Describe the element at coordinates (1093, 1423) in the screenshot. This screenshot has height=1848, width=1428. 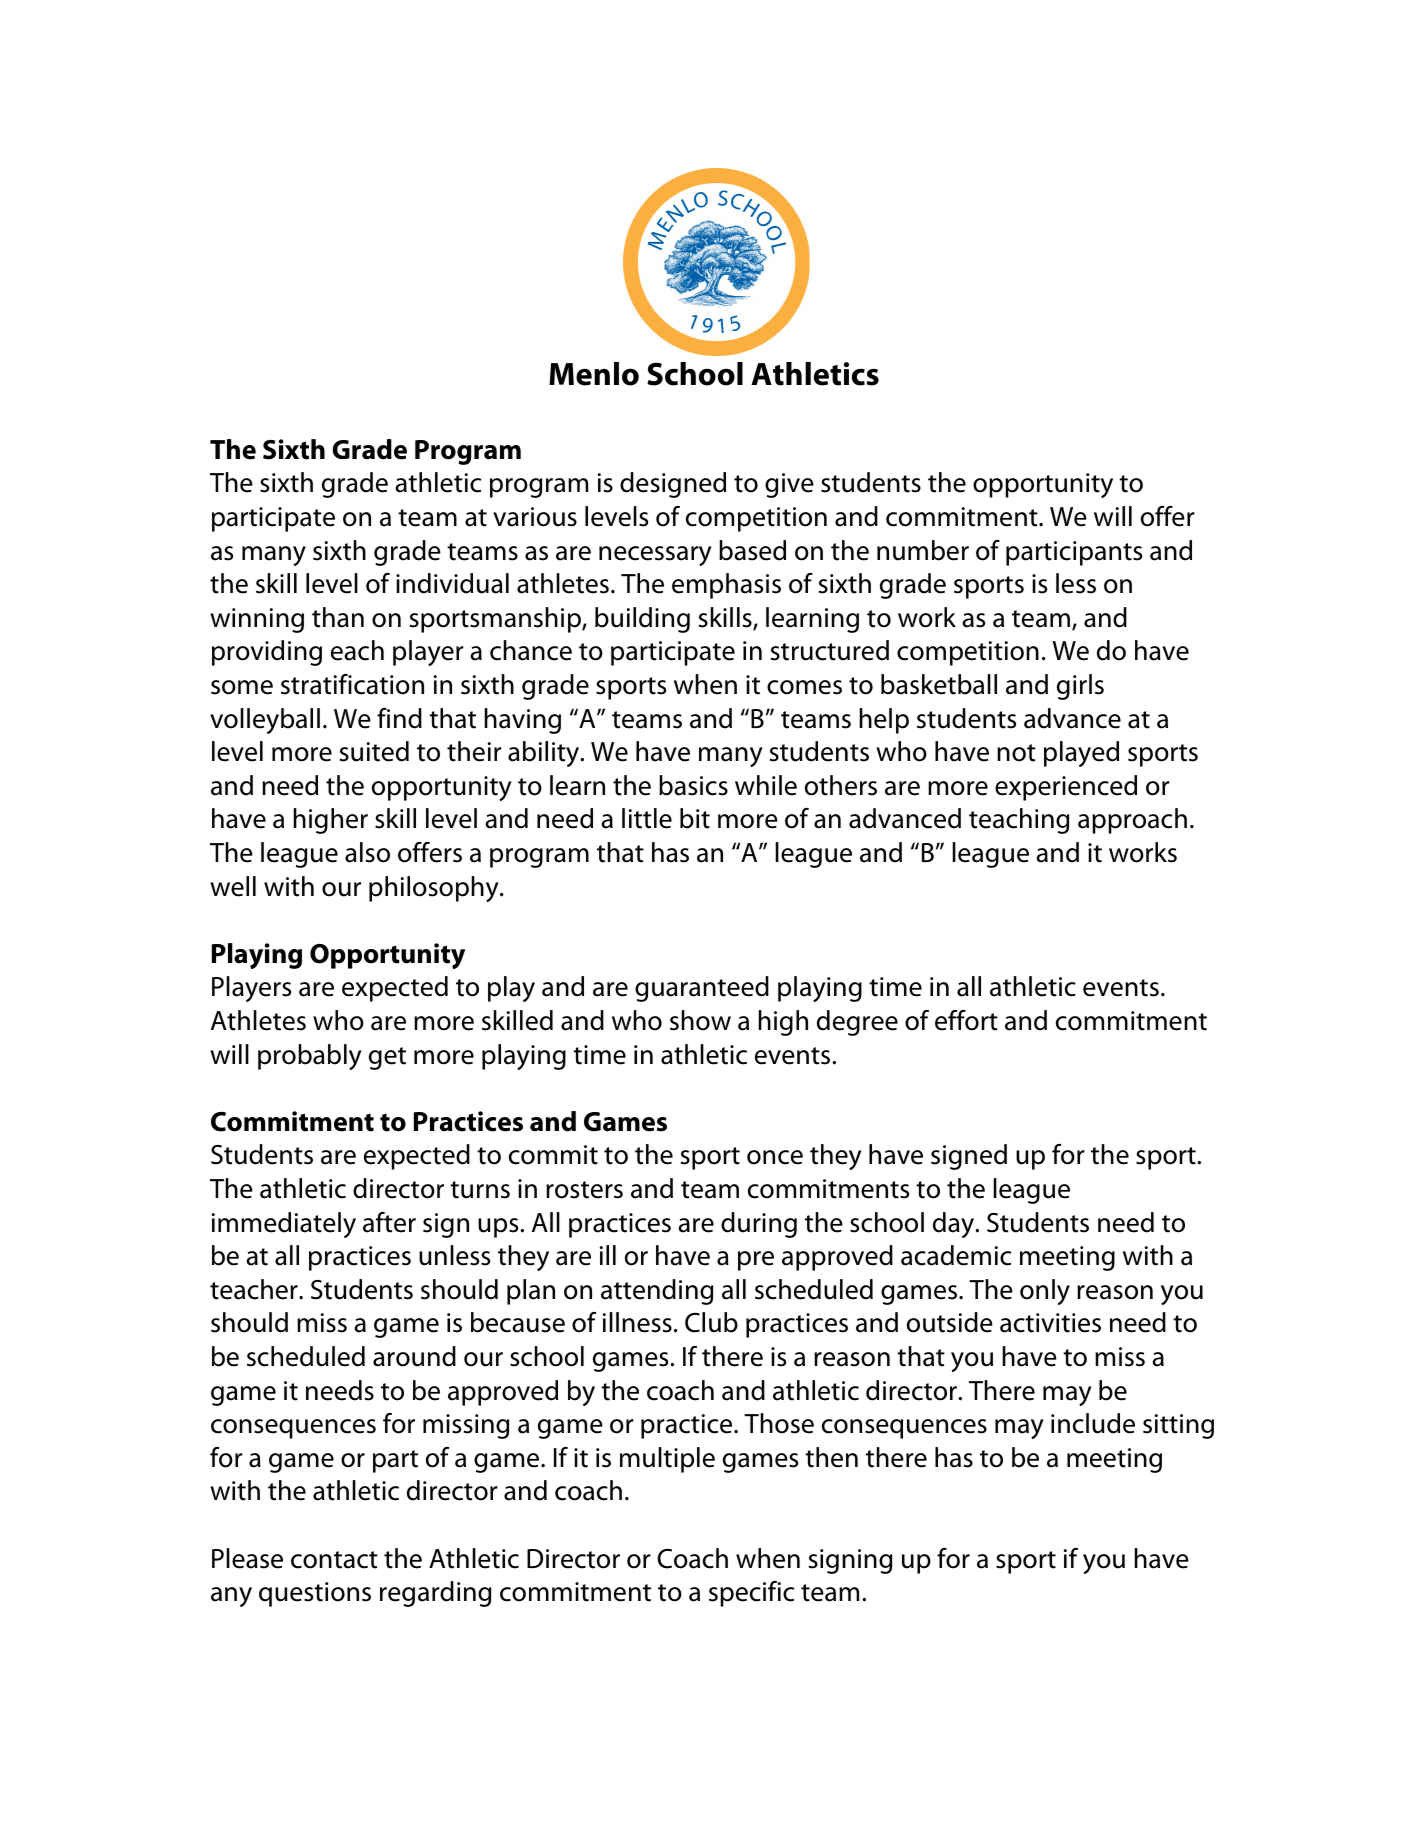
I see `include` at that location.
